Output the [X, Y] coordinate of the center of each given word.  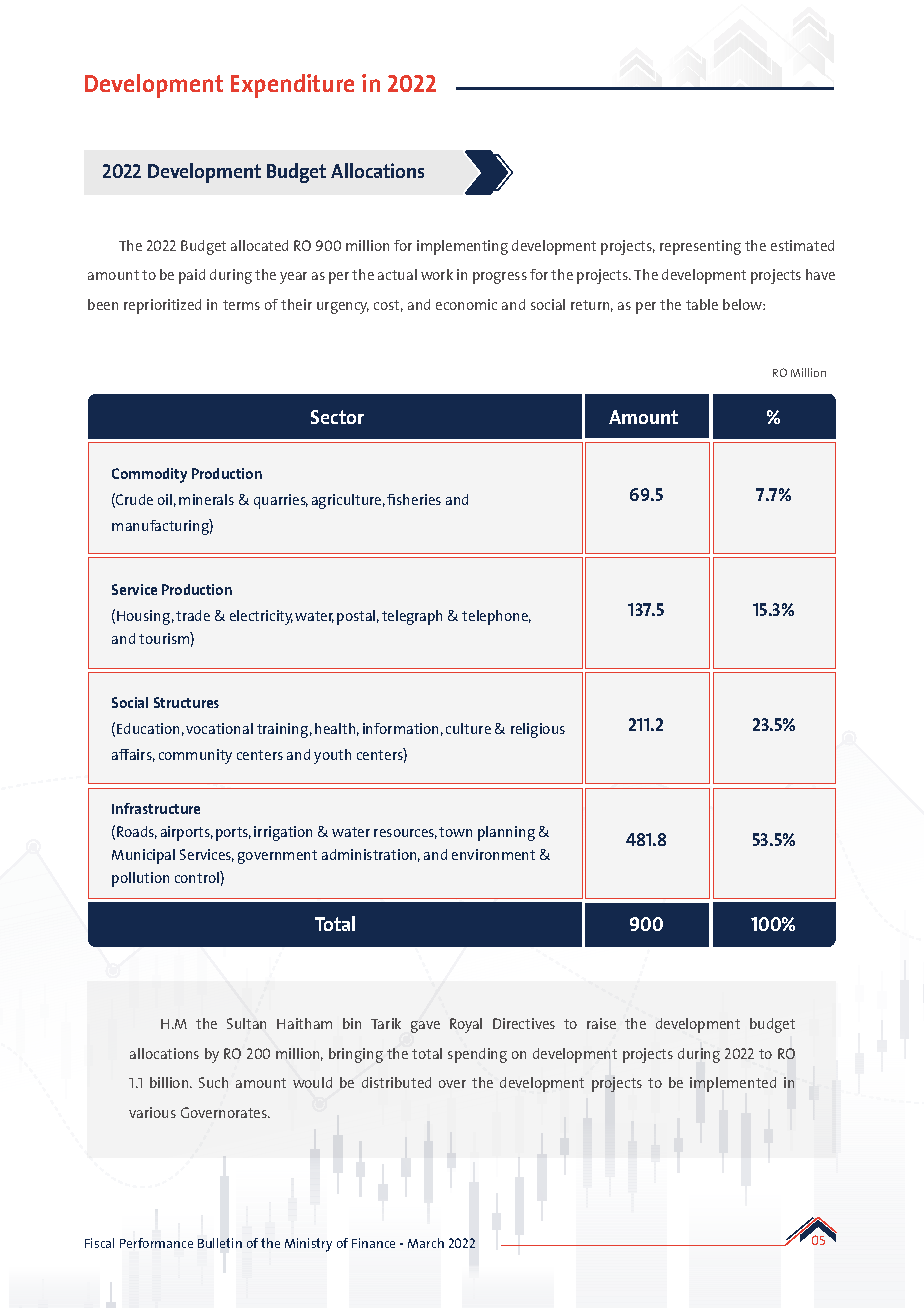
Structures [186, 702]
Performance [156, 1243]
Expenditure [292, 86]
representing [700, 247]
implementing [462, 247]
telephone [496, 617]
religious [538, 730]
